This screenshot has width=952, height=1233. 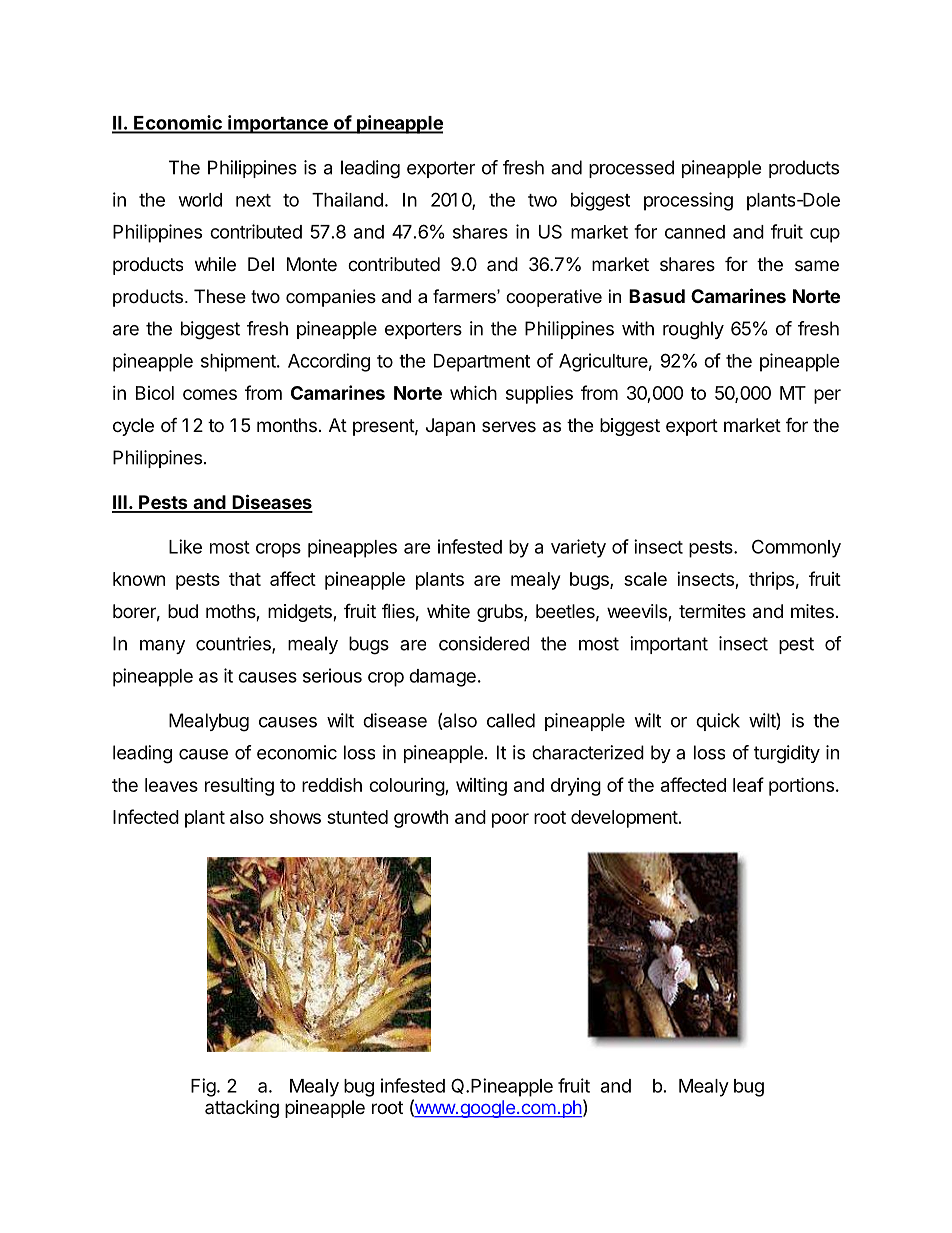 I want to click on Thailand, so click(x=347, y=199).
